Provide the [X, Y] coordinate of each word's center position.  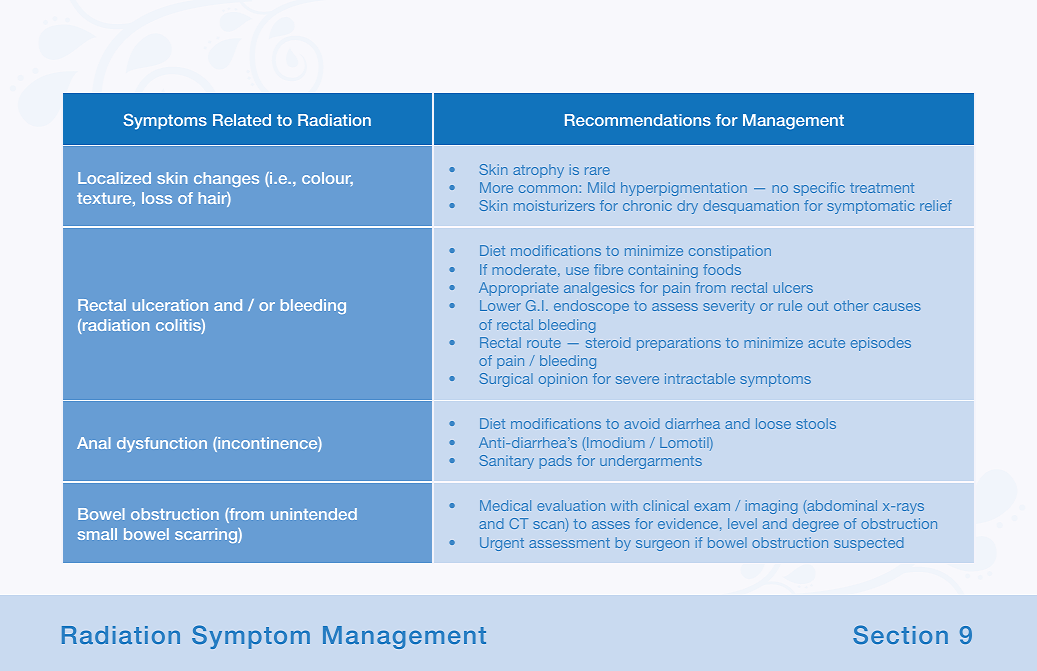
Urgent [502, 544]
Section [900, 634]
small [97, 534]
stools [816, 423]
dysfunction [162, 444]
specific [819, 189]
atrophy [538, 171]
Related [242, 120]
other [851, 305]
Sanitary [507, 462]
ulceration [170, 305]
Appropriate [518, 289]
